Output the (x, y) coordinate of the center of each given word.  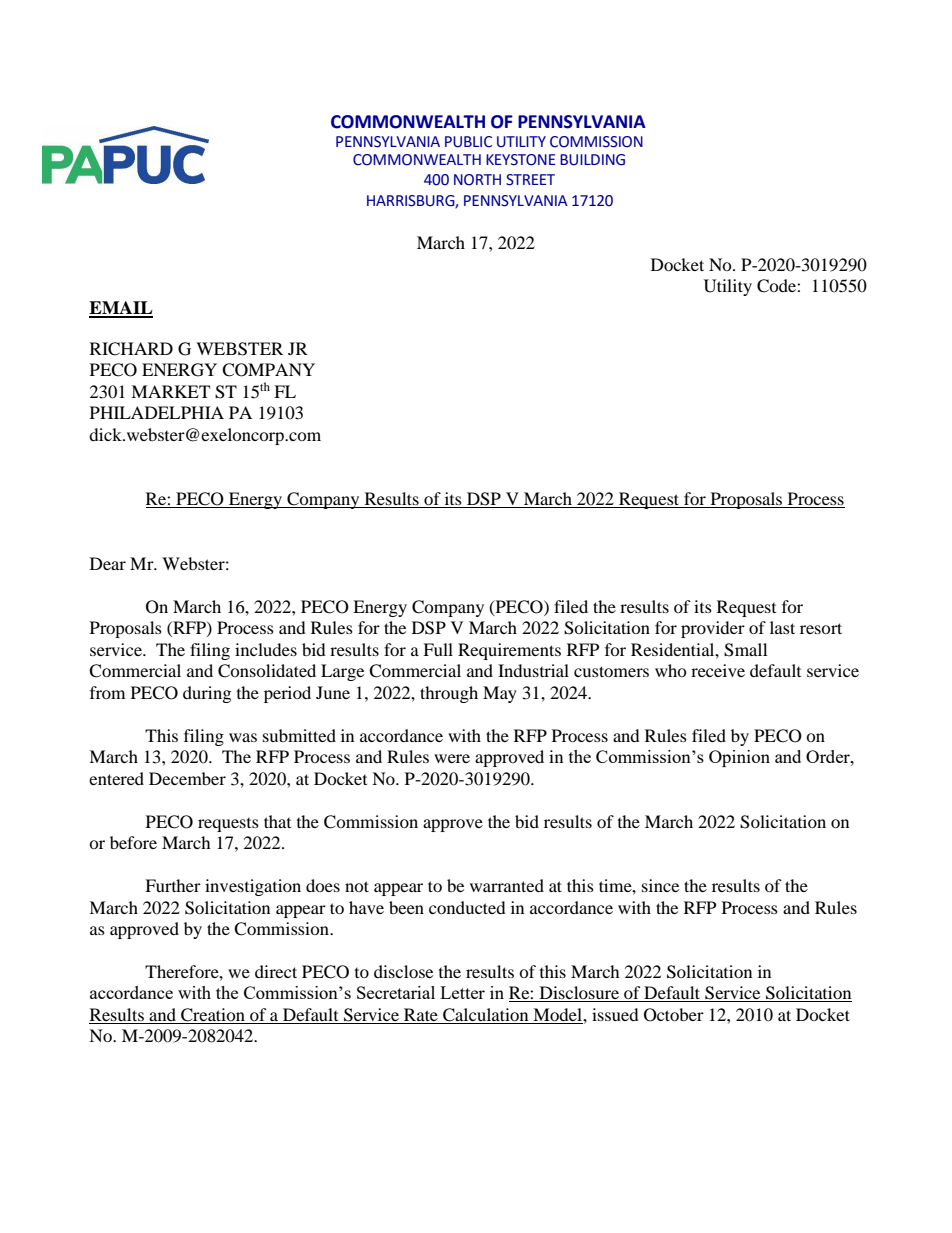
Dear (108, 563)
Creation (213, 1016)
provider (713, 629)
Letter (462, 992)
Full (438, 649)
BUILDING (592, 160)
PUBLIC (468, 142)
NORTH (477, 180)
